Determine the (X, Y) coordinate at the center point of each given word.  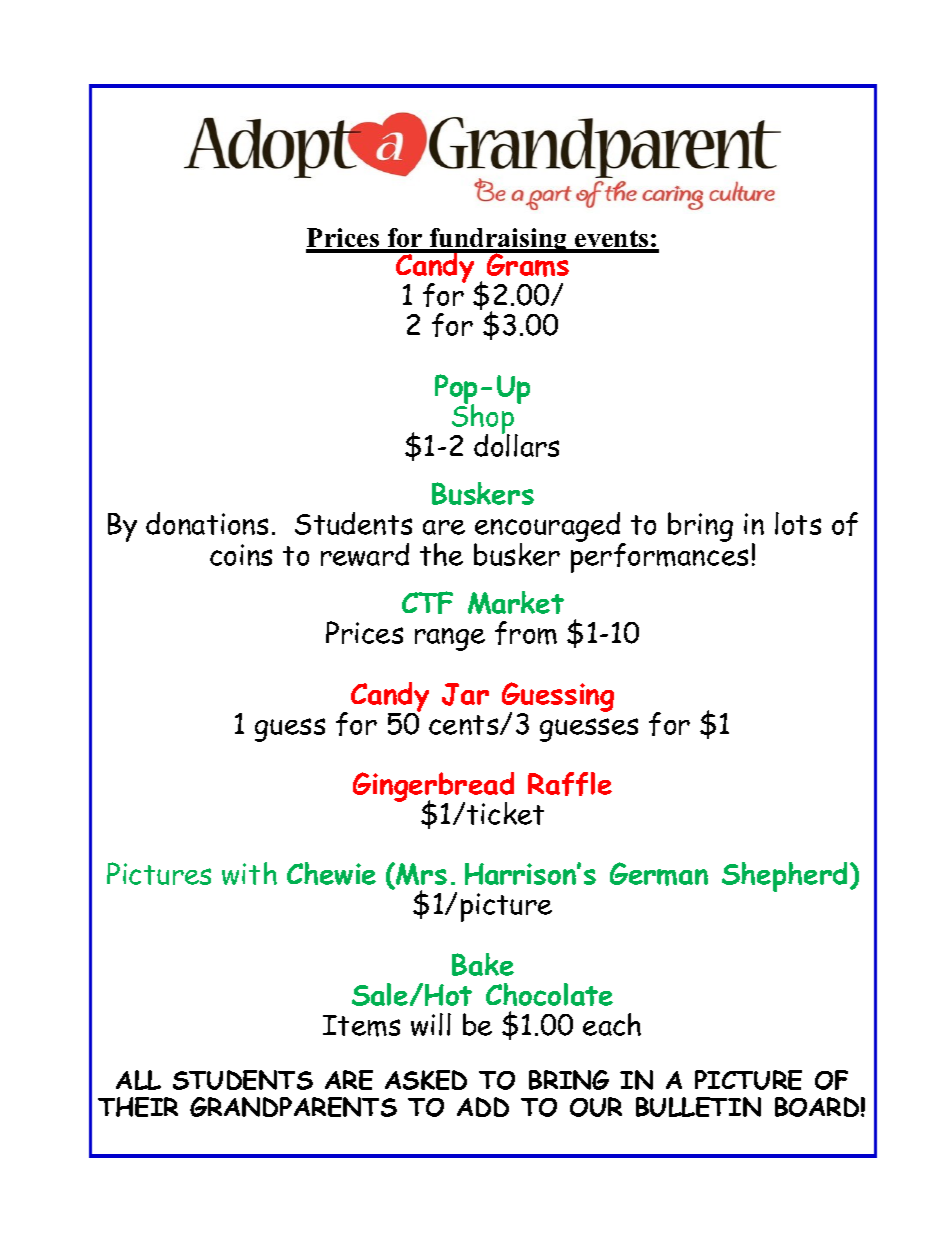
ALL (138, 1080)
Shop (484, 419)
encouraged (548, 528)
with (249, 873)
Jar (465, 694)
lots (798, 523)
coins (241, 555)
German (659, 874)
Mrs (420, 875)
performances (659, 557)
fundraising (499, 241)
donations (207, 523)
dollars (516, 444)
